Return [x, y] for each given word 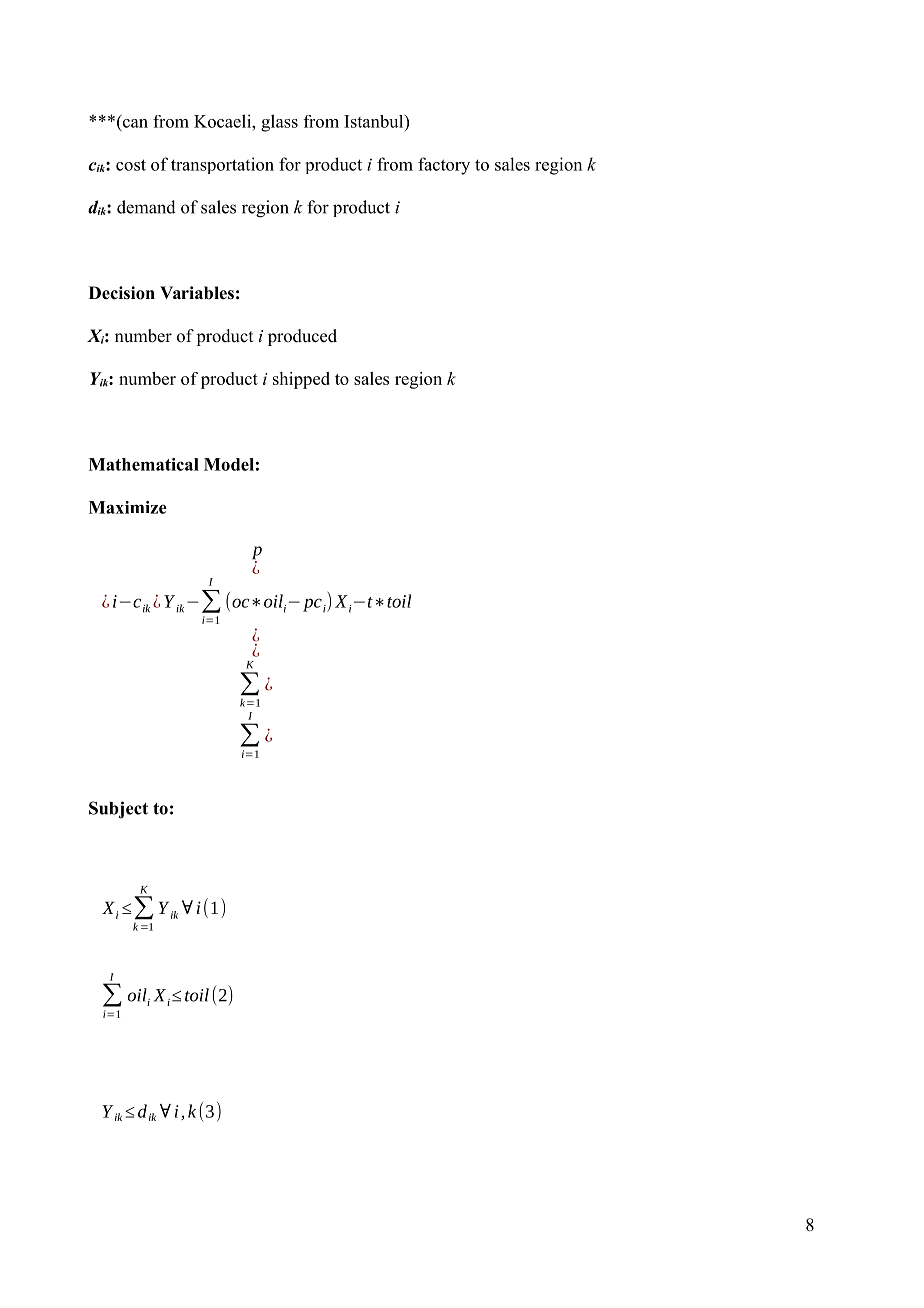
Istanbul [375, 121]
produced [302, 337]
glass [279, 123]
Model [229, 464]
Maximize [128, 507]
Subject [118, 810]
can [135, 123]
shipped [301, 380]
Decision [122, 293]
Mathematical [144, 464]
